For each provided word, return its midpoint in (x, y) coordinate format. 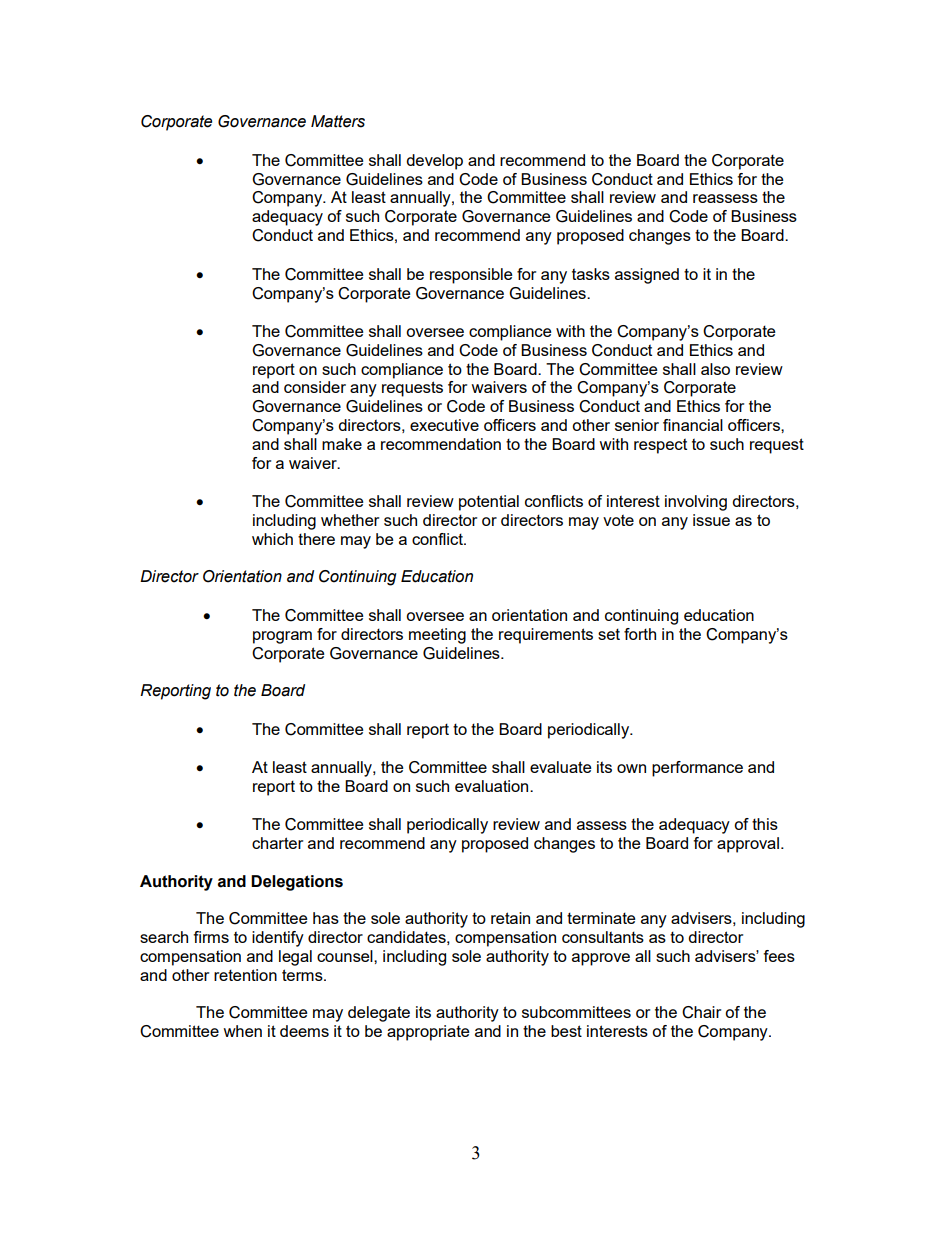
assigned (647, 276)
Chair (701, 1012)
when (242, 1031)
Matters (338, 121)
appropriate (428, 1033)
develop (434, 162)
